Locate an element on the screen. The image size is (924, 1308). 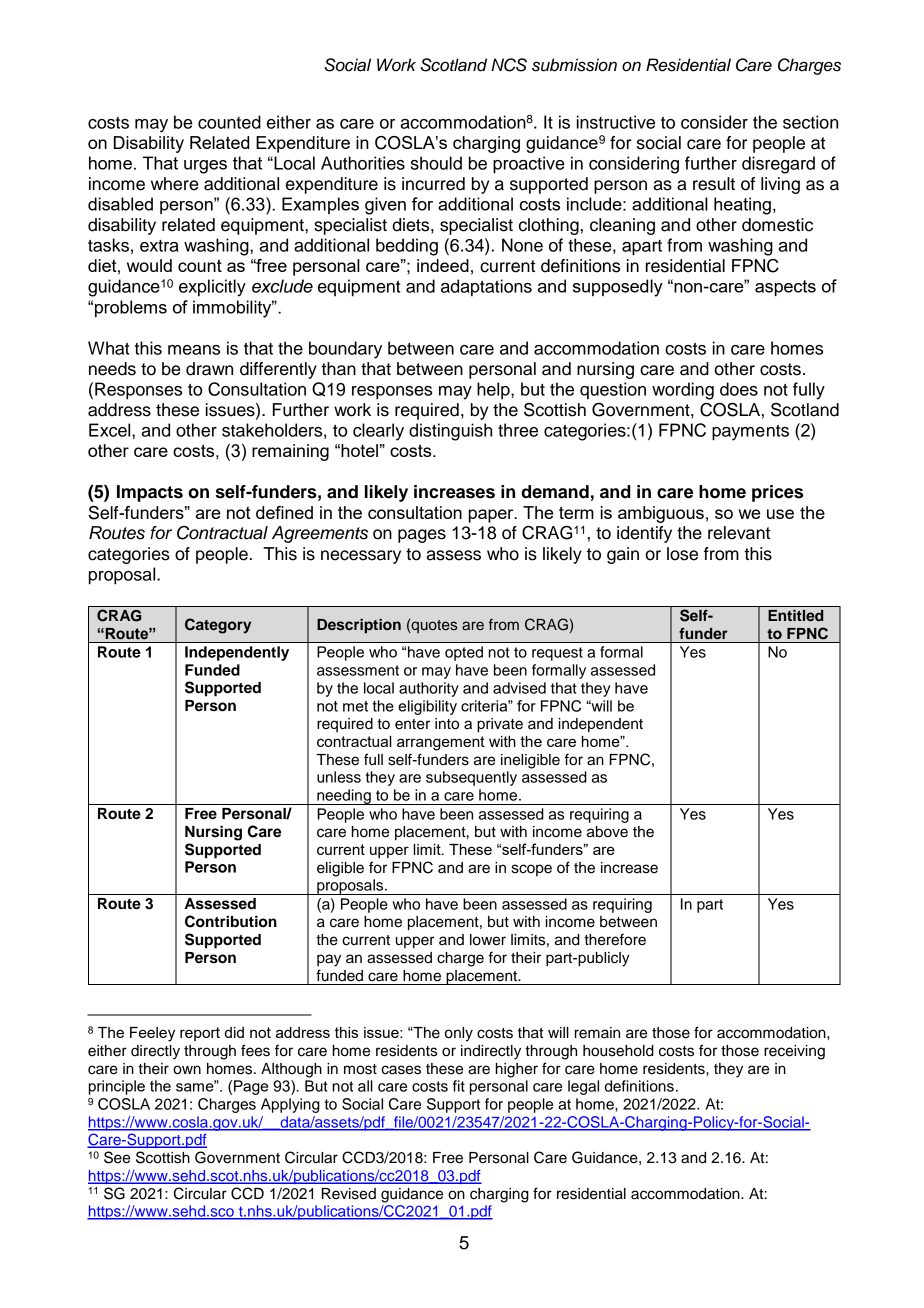
authority is located at coordinates (429, 689).
